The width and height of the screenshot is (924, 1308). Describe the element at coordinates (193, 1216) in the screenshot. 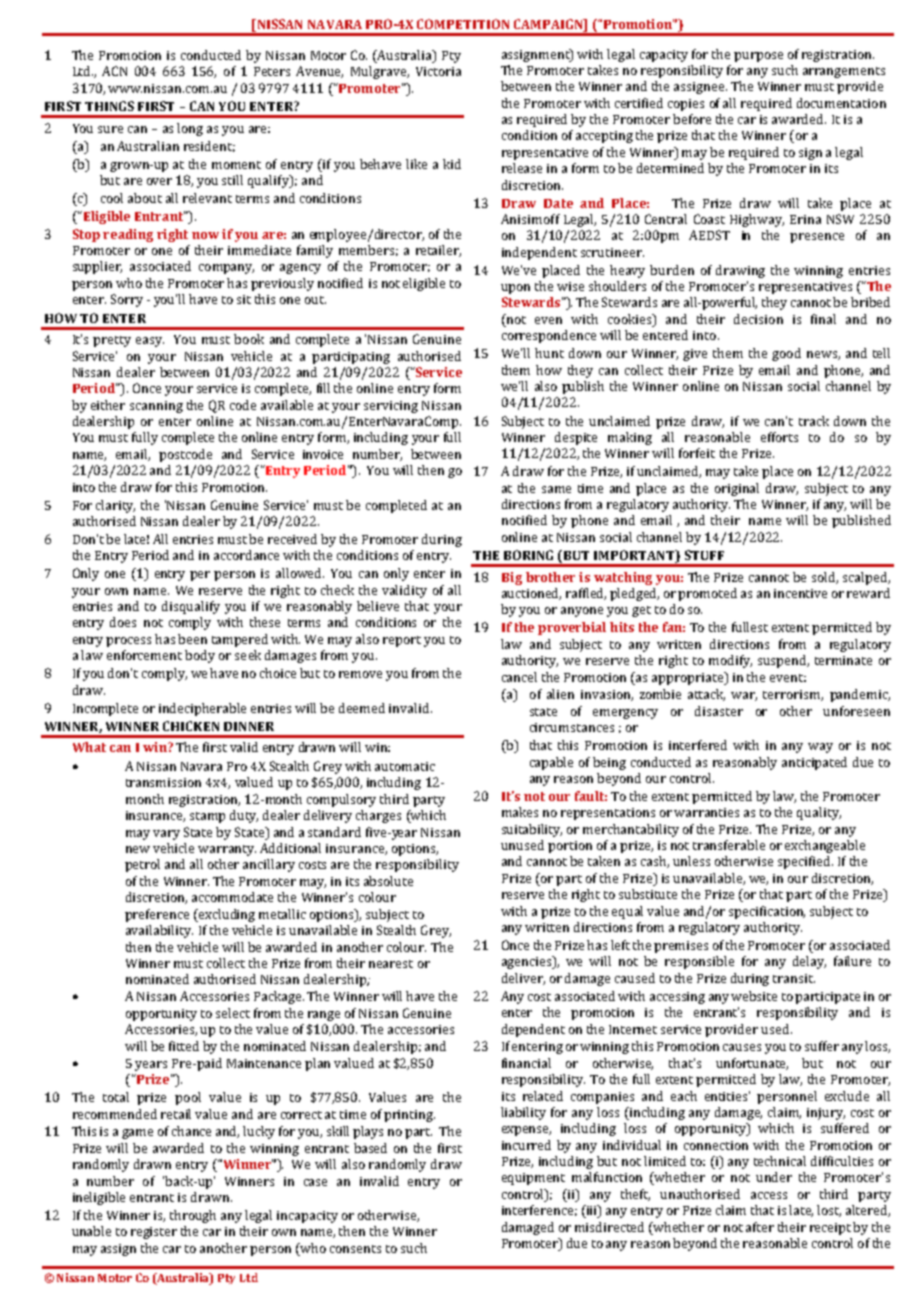

I see `through` at that location.
